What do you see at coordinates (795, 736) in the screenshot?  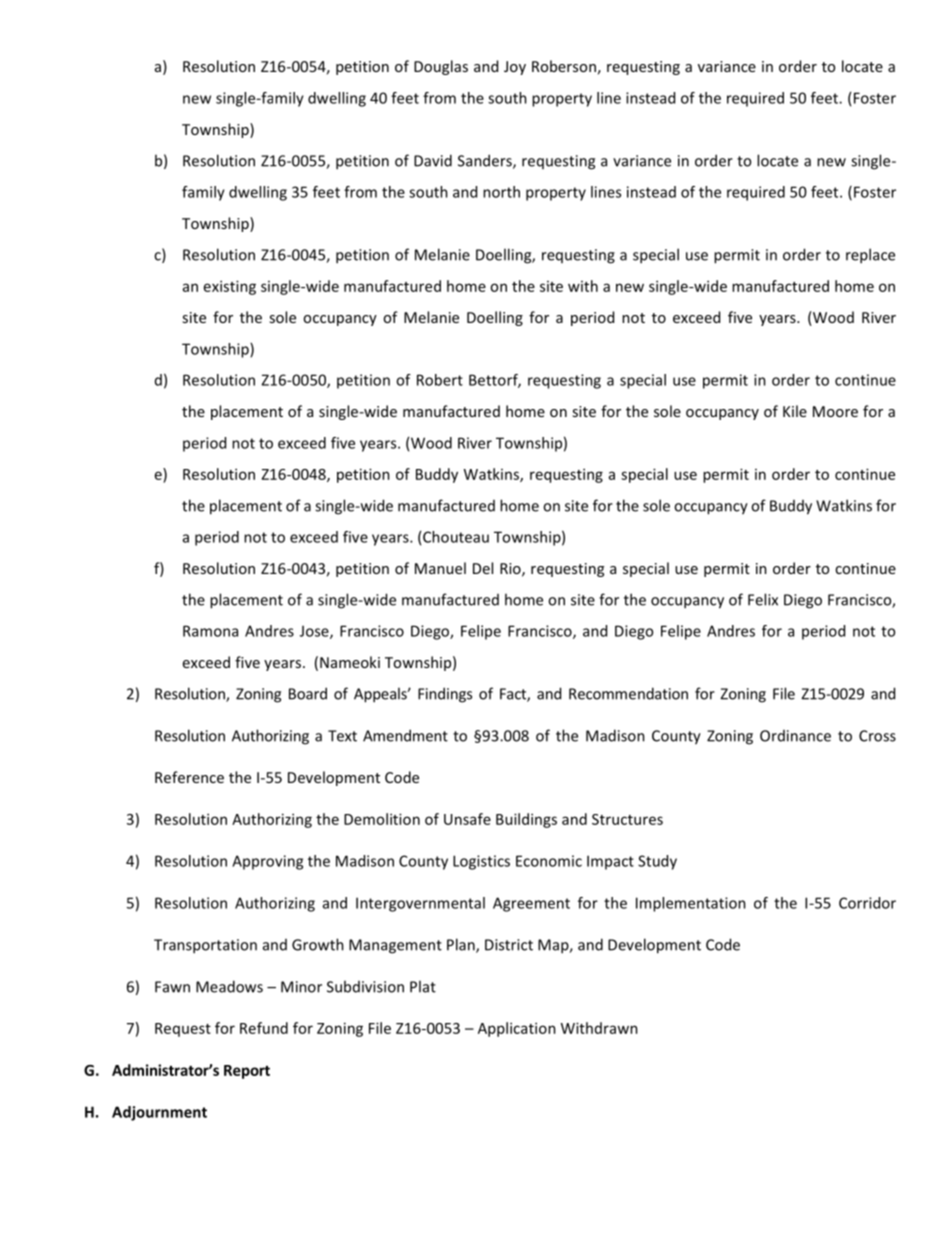 I see `Ordinance` at bounding box center [795, 736].
